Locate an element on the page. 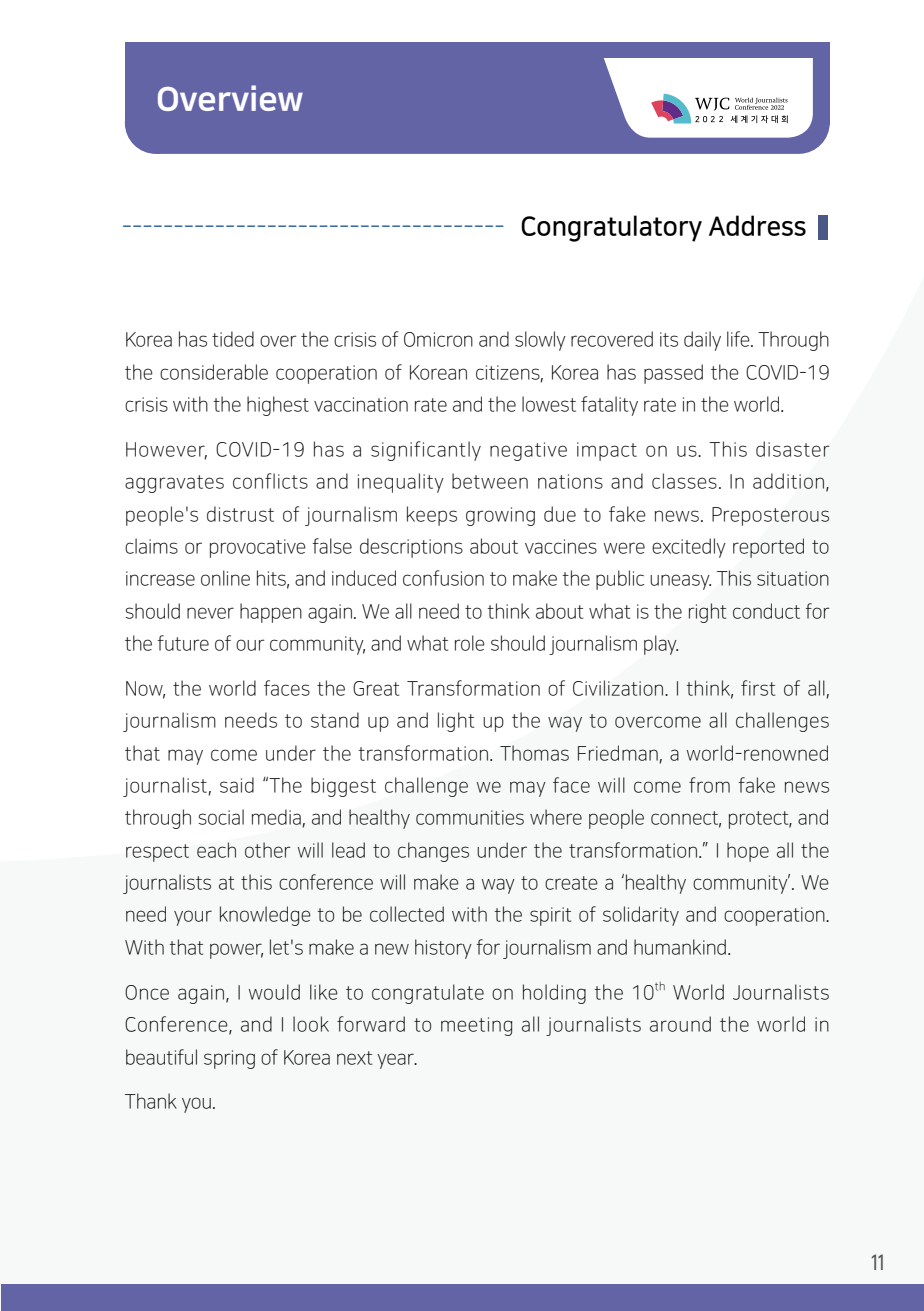 The height and width of the document is (1311, 924). changes is located at coordinates (433, 852).
